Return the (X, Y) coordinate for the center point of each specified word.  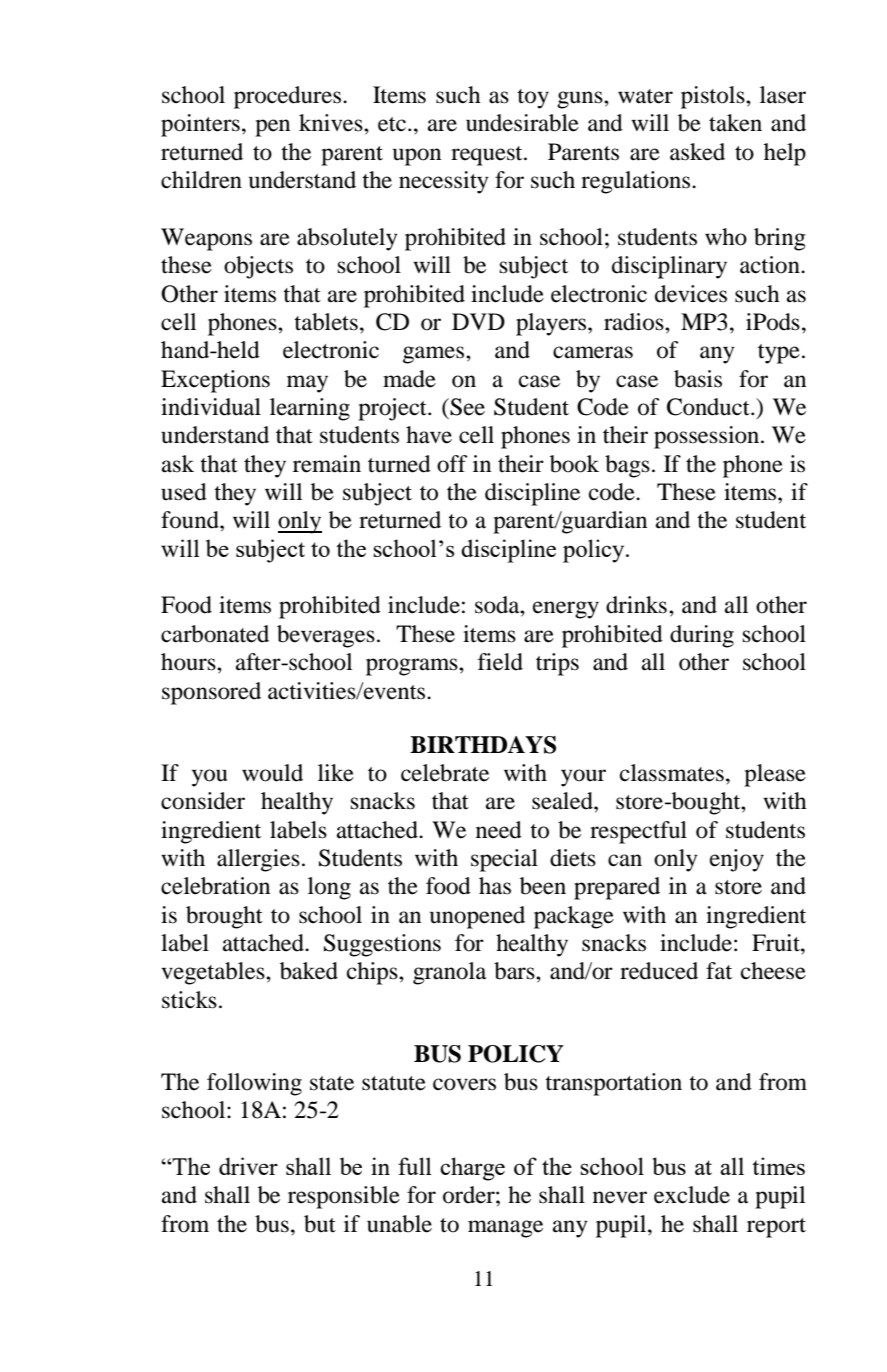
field (500, 662)
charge (472, 1169)
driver (248, 1166)
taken (735, 123)
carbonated (215, 634)
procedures (287, 97)
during (702, 636)
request (488, 156)
